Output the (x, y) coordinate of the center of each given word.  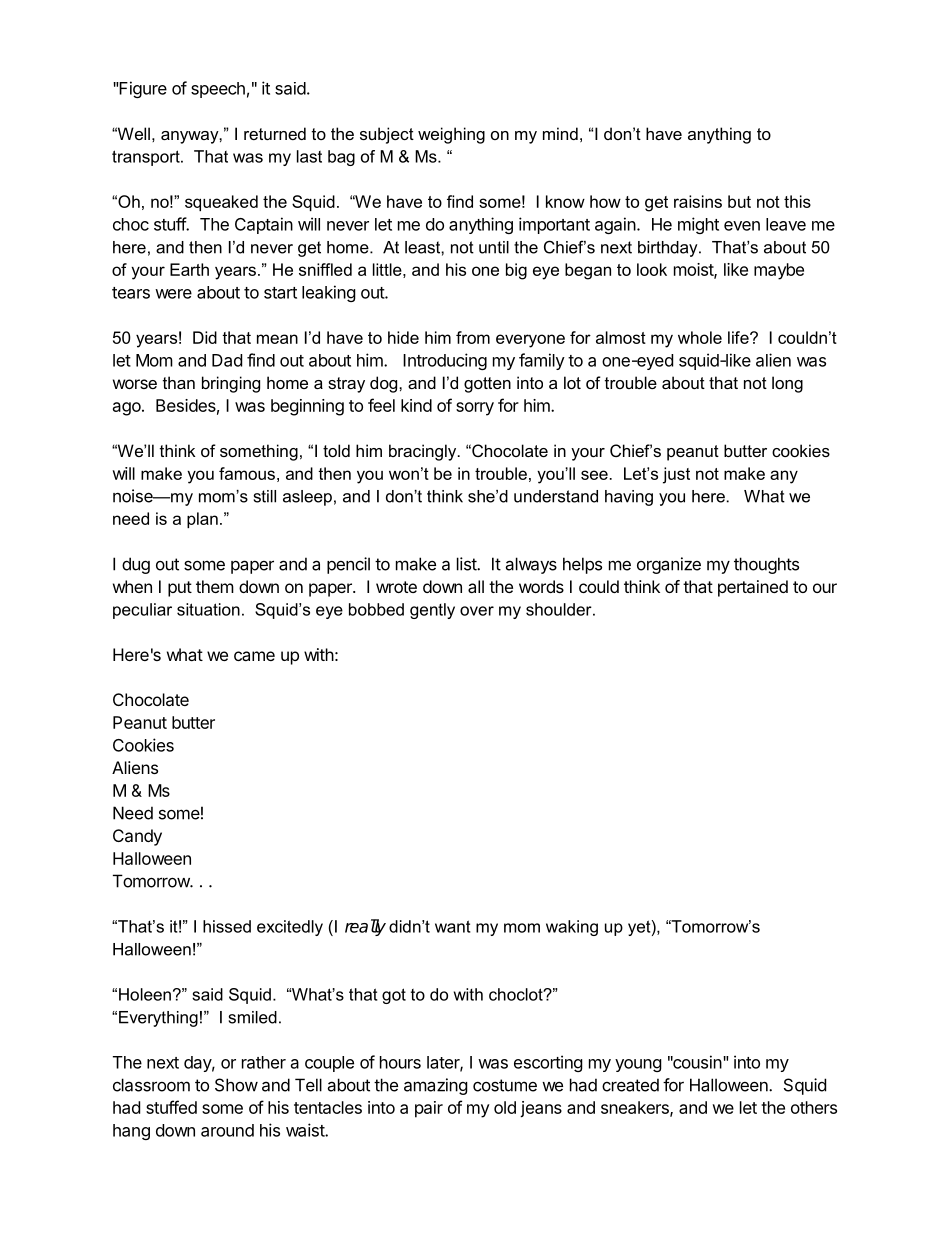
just (676, 475)
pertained (753, 588)
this (797, 201)
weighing (451, 135)
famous (247, 473)
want (453, 926)
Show (236, 1085)
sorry (475, 409)
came (254, 656)
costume (505, 1085)
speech (218, 90)
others (814, 1107)
